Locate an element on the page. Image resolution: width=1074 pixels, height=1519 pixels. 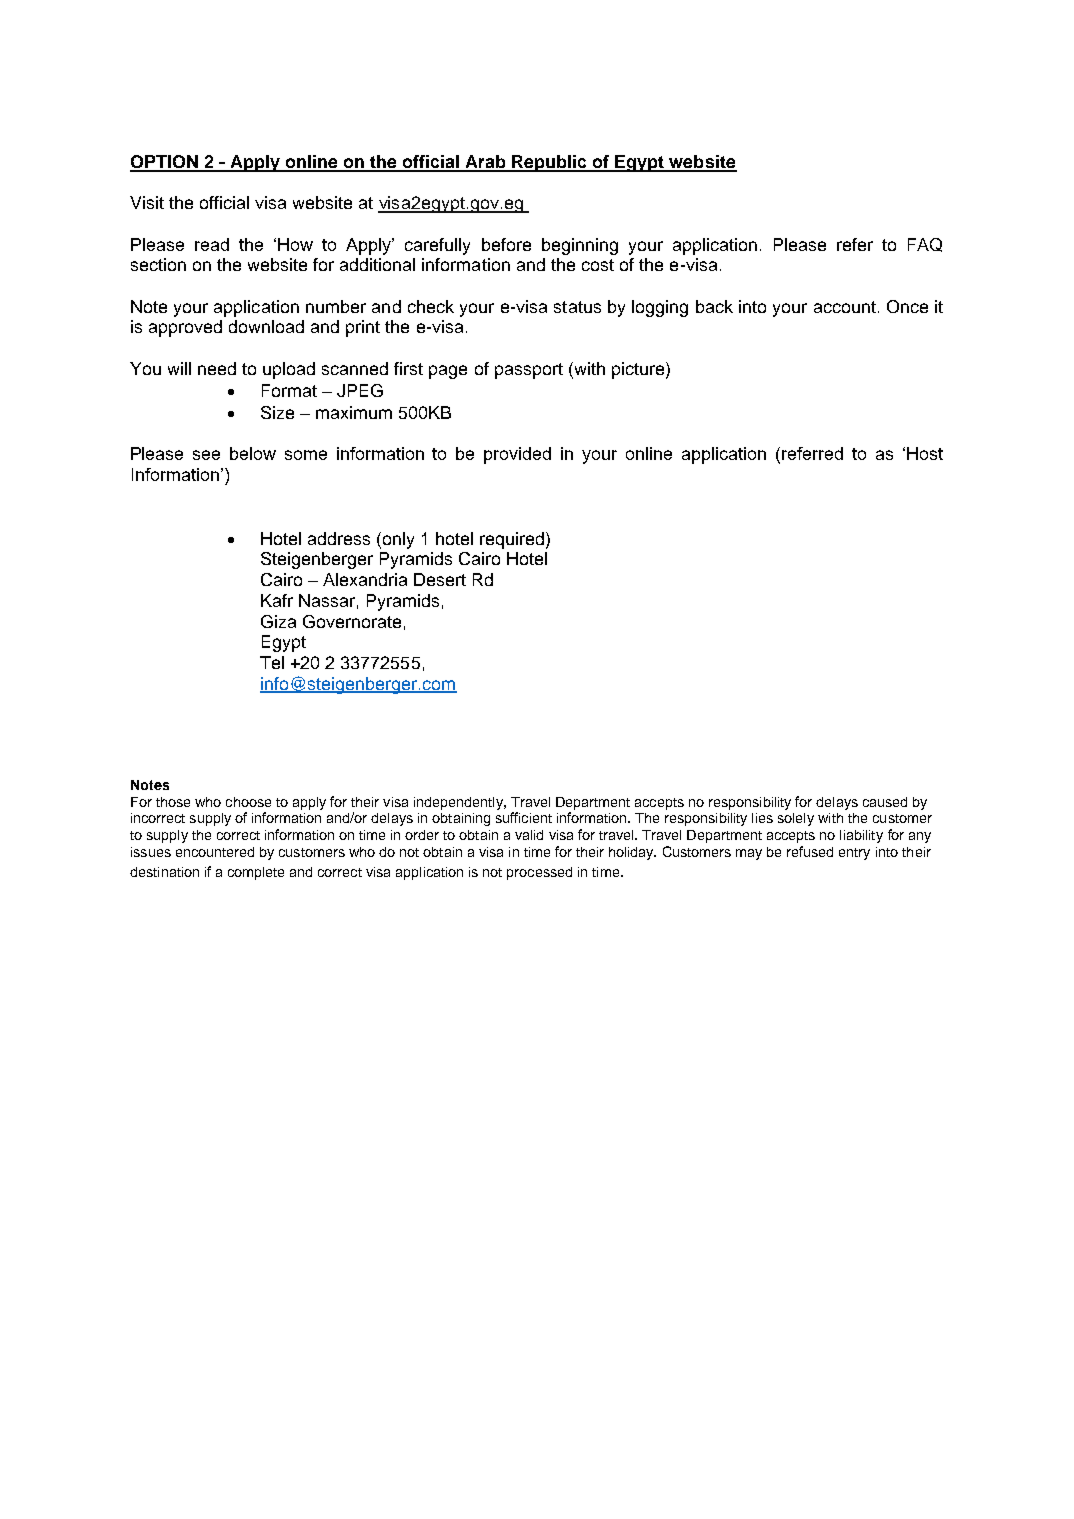
Host is located at coordinates (925, 453).
